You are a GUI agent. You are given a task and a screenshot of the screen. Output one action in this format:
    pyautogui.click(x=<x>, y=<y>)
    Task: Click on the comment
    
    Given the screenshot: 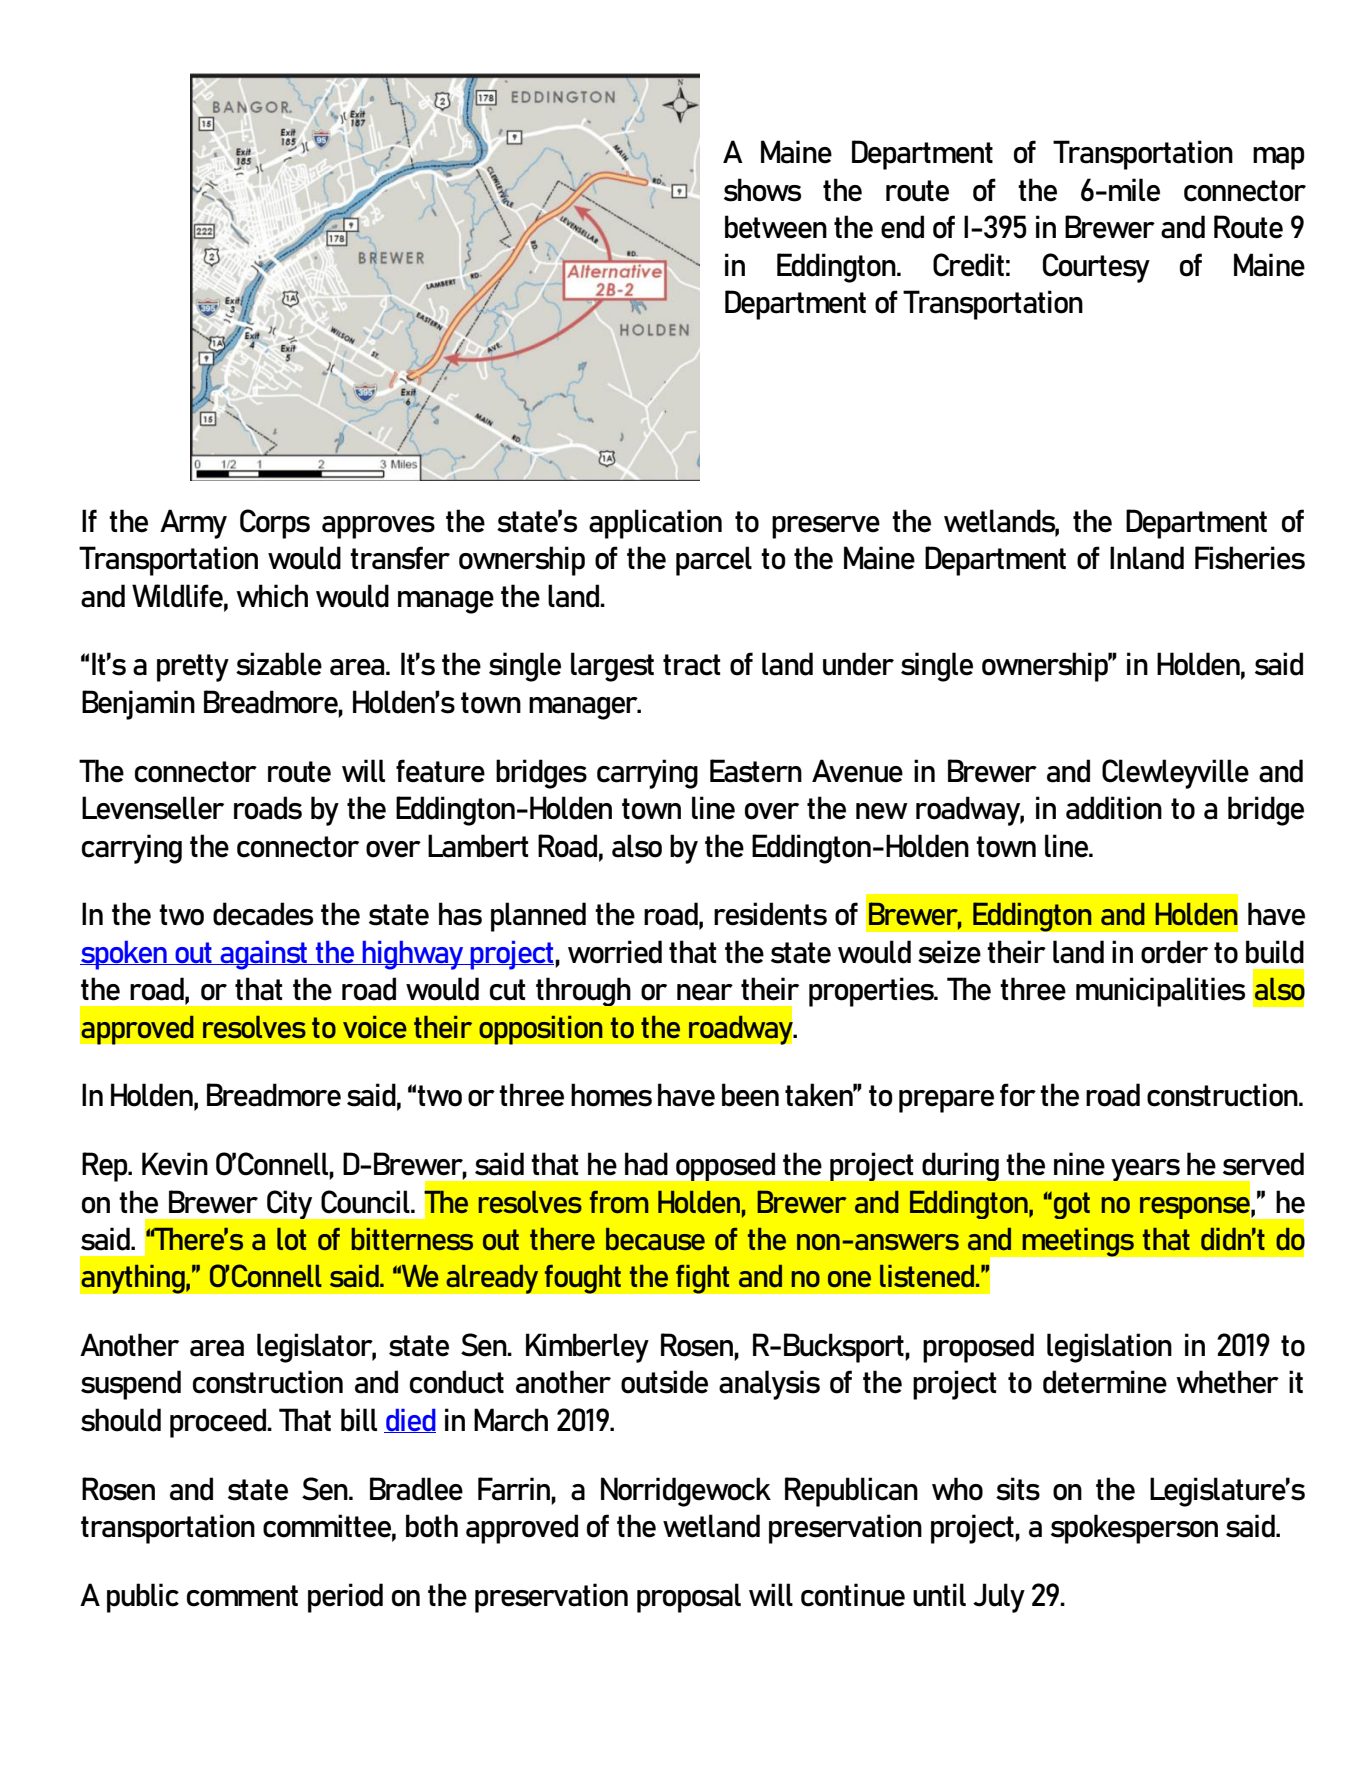 What is the action you would take?
    pyautogui.click(x=242, y=1596)
